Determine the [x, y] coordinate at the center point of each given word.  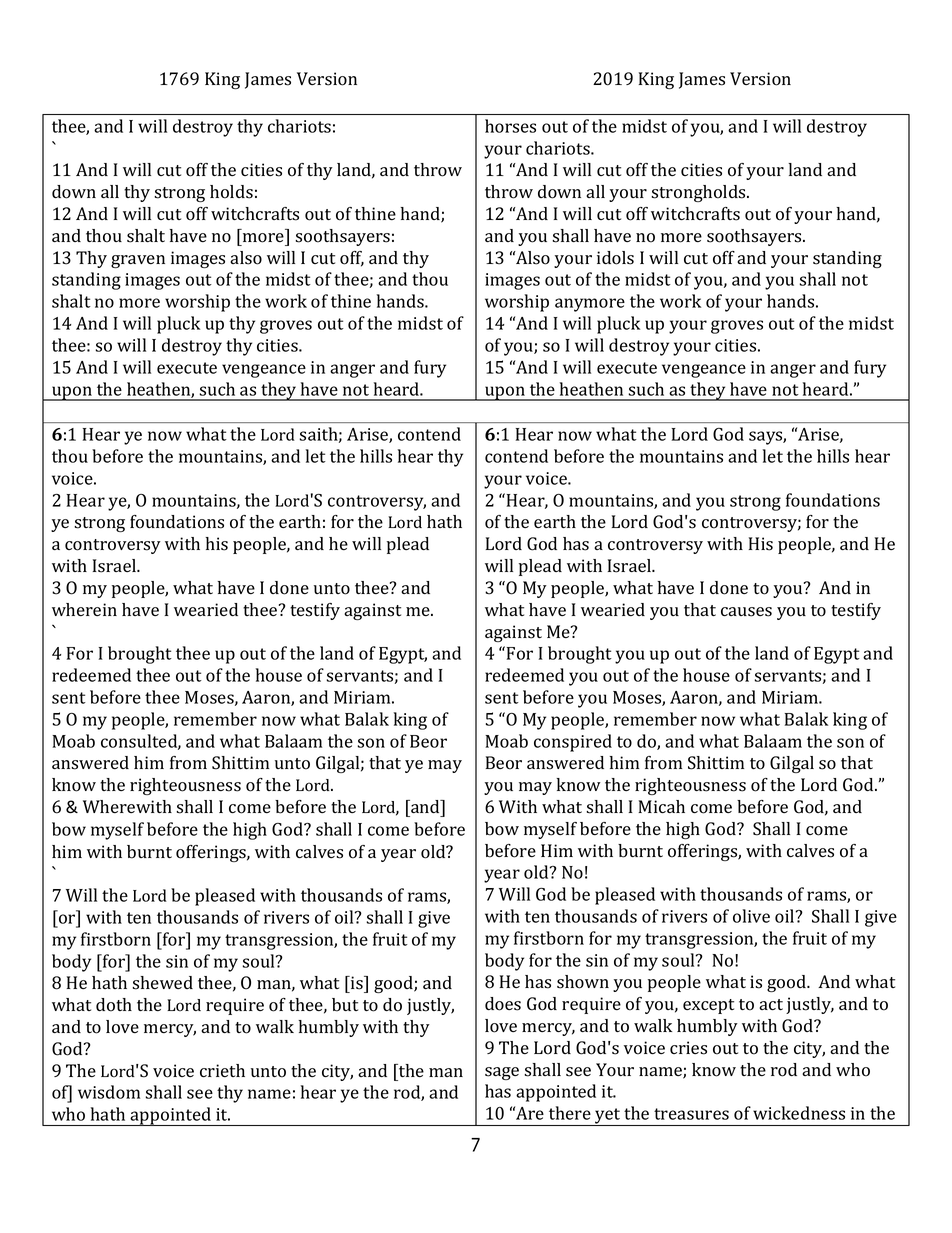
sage [502, 1073]
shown [583, 982]
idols [615, 258]
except [708, 1006]
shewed [162, 983]
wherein [84, 609]
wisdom [109, 1092]
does [503, 1004]
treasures [691, 1114]
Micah [661, 806]
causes [746, 612]
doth [114, 1005]
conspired [573, 743]
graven [138, 261]
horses [510, 126]
